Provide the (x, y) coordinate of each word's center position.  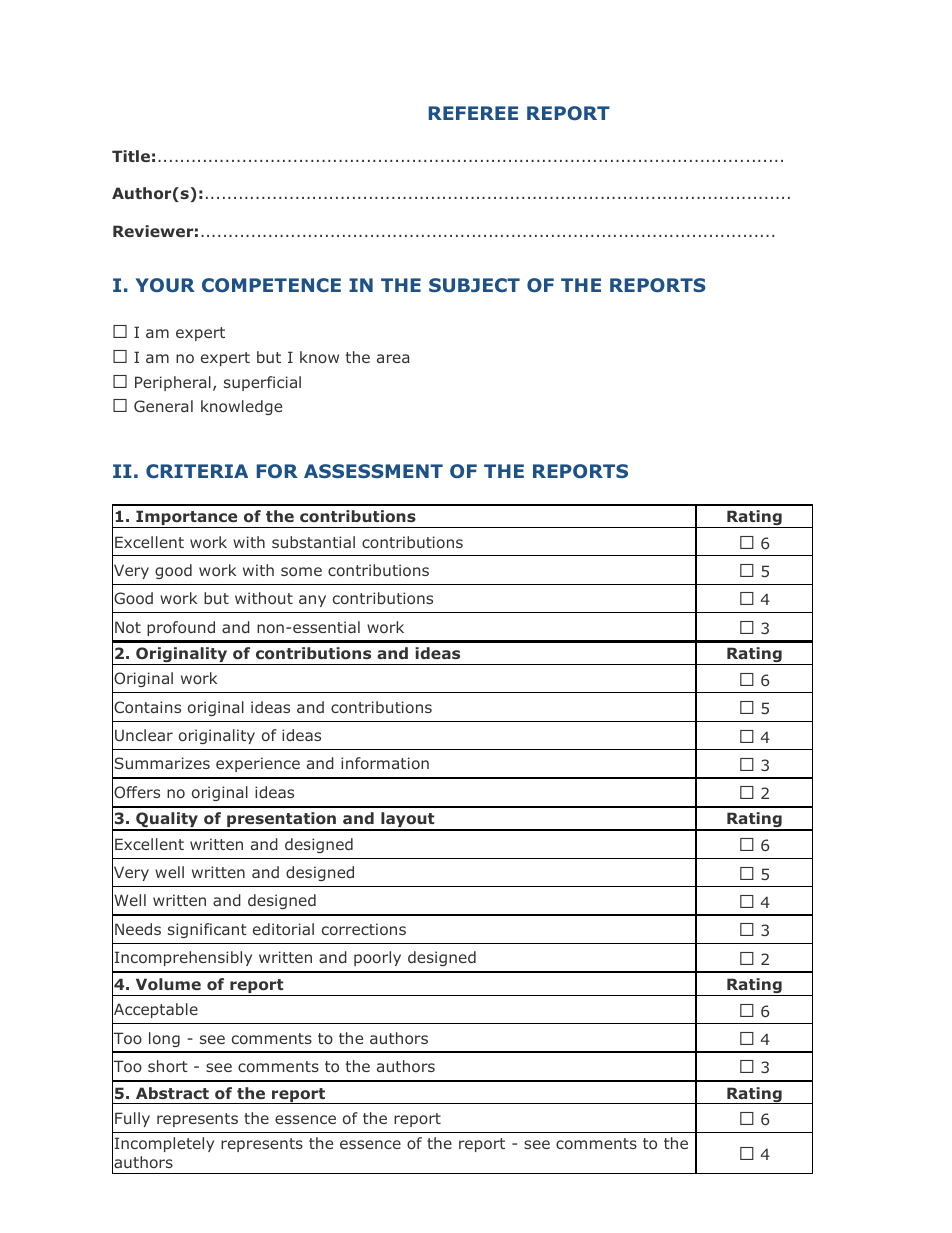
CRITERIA (197, 471)
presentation (282, 821)
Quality (167, 821)
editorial (283, 929)
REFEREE (473, 113)
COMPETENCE (271, 285)
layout (408, 821)
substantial (313, 542)
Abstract (172, 1093)
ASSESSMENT (373, 471)
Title (131, 156)
